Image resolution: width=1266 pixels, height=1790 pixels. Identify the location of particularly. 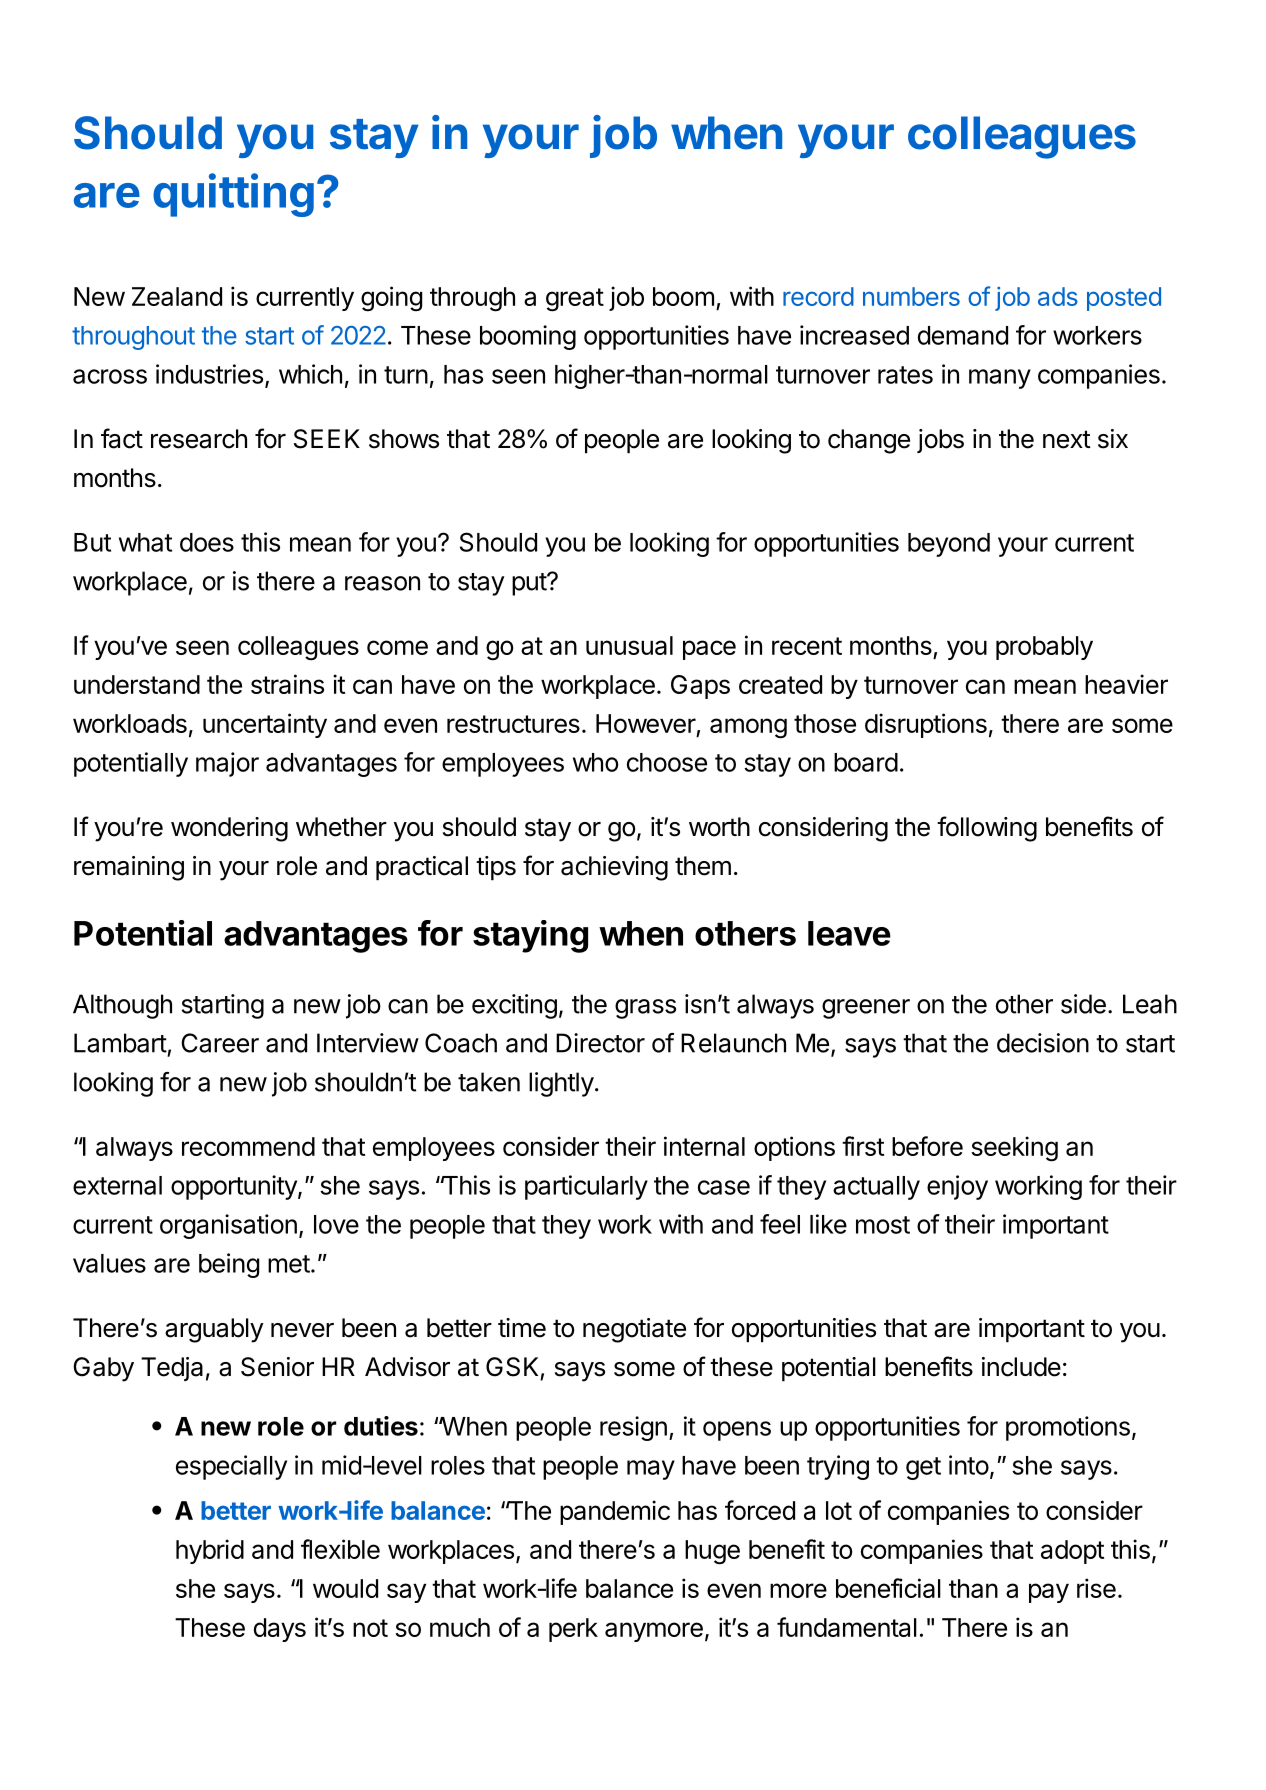
(586, 1187).
